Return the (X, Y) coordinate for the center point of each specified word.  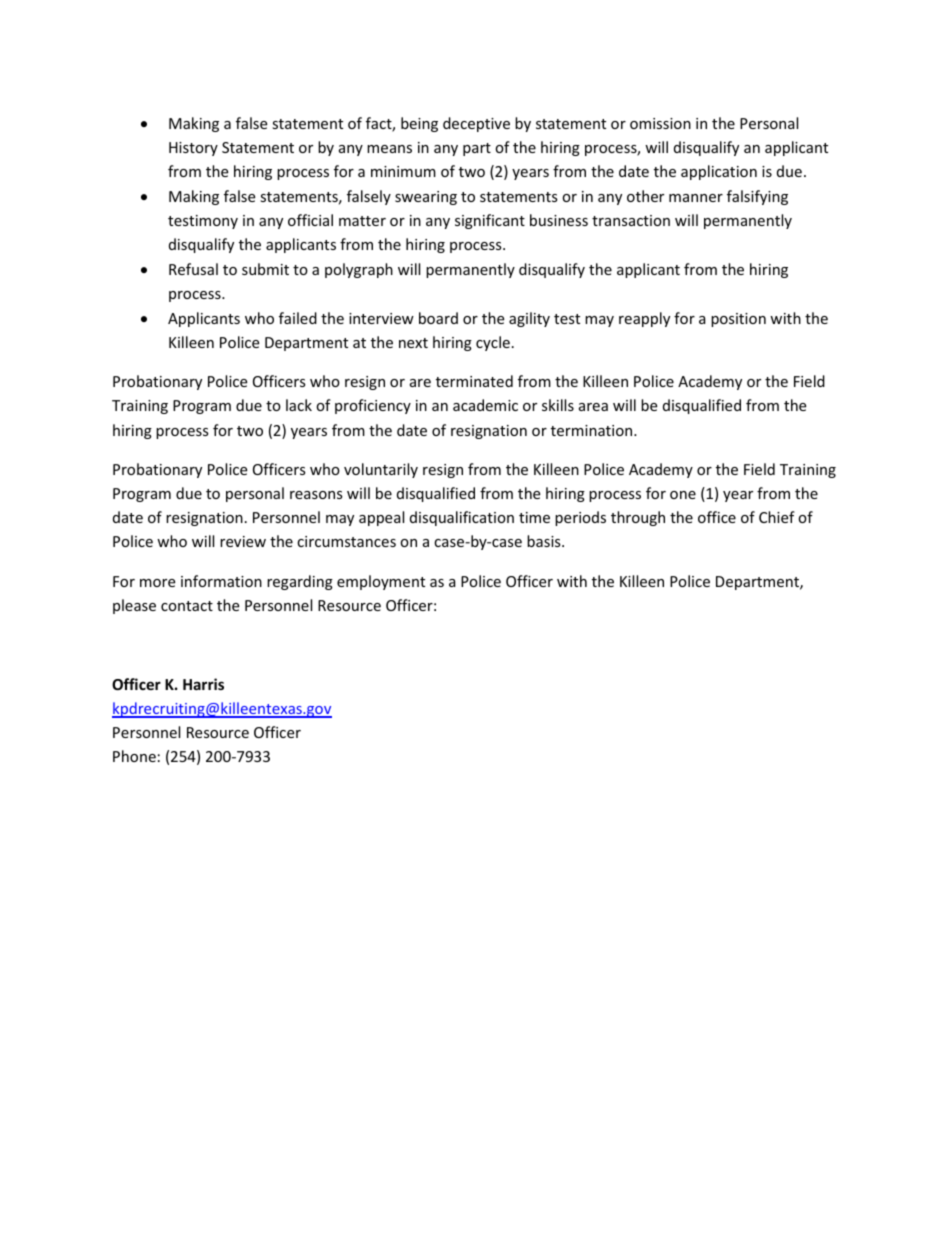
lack (299, 405)
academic (485, 405)
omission (660, 123)
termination (593, 430)
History (193, 149)
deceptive (476, 124)
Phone (134, 756)
